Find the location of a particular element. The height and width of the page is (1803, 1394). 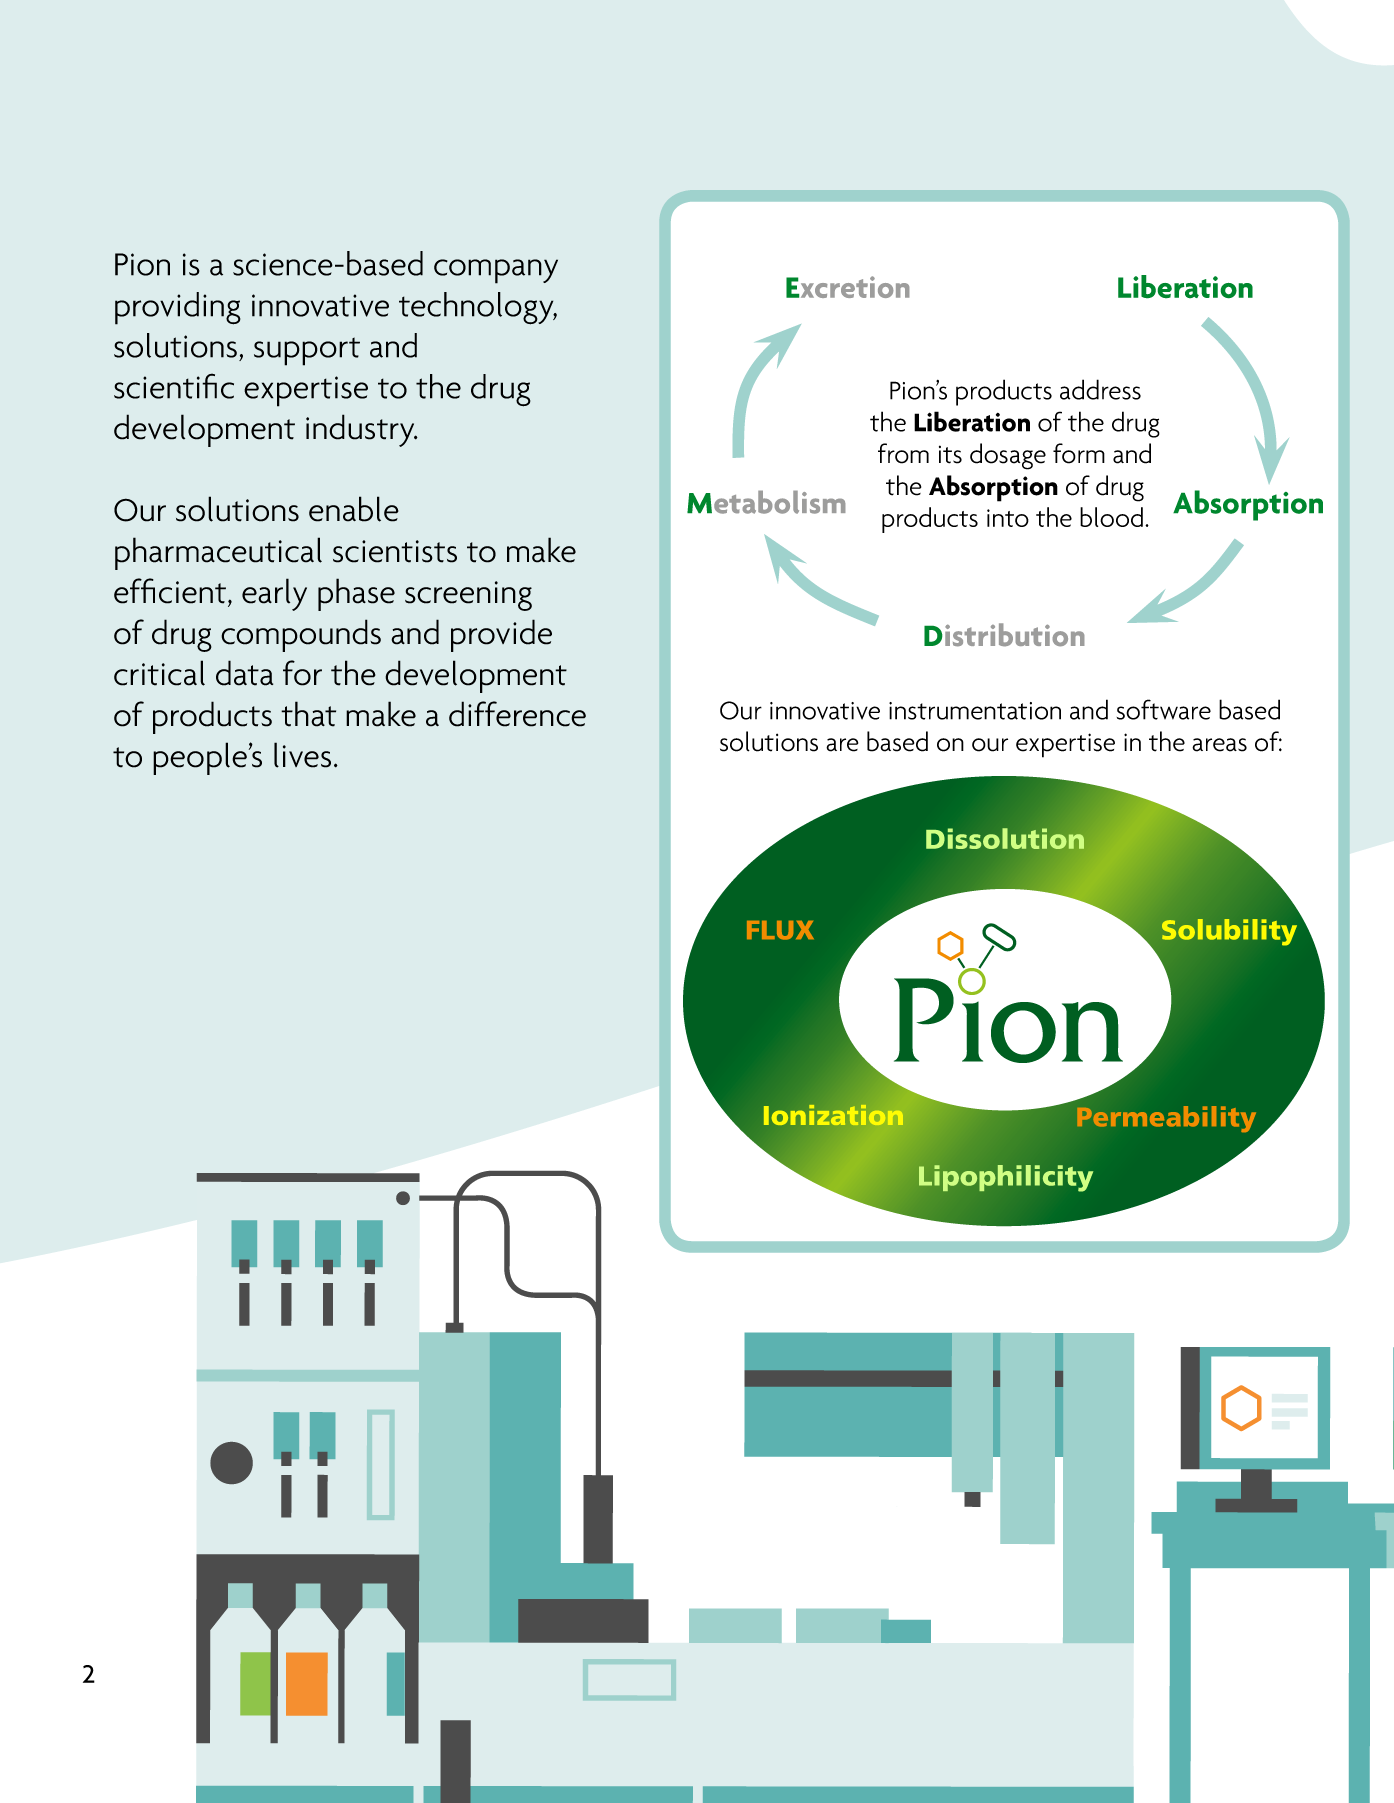

address is located at coordinates (1100, 389).
